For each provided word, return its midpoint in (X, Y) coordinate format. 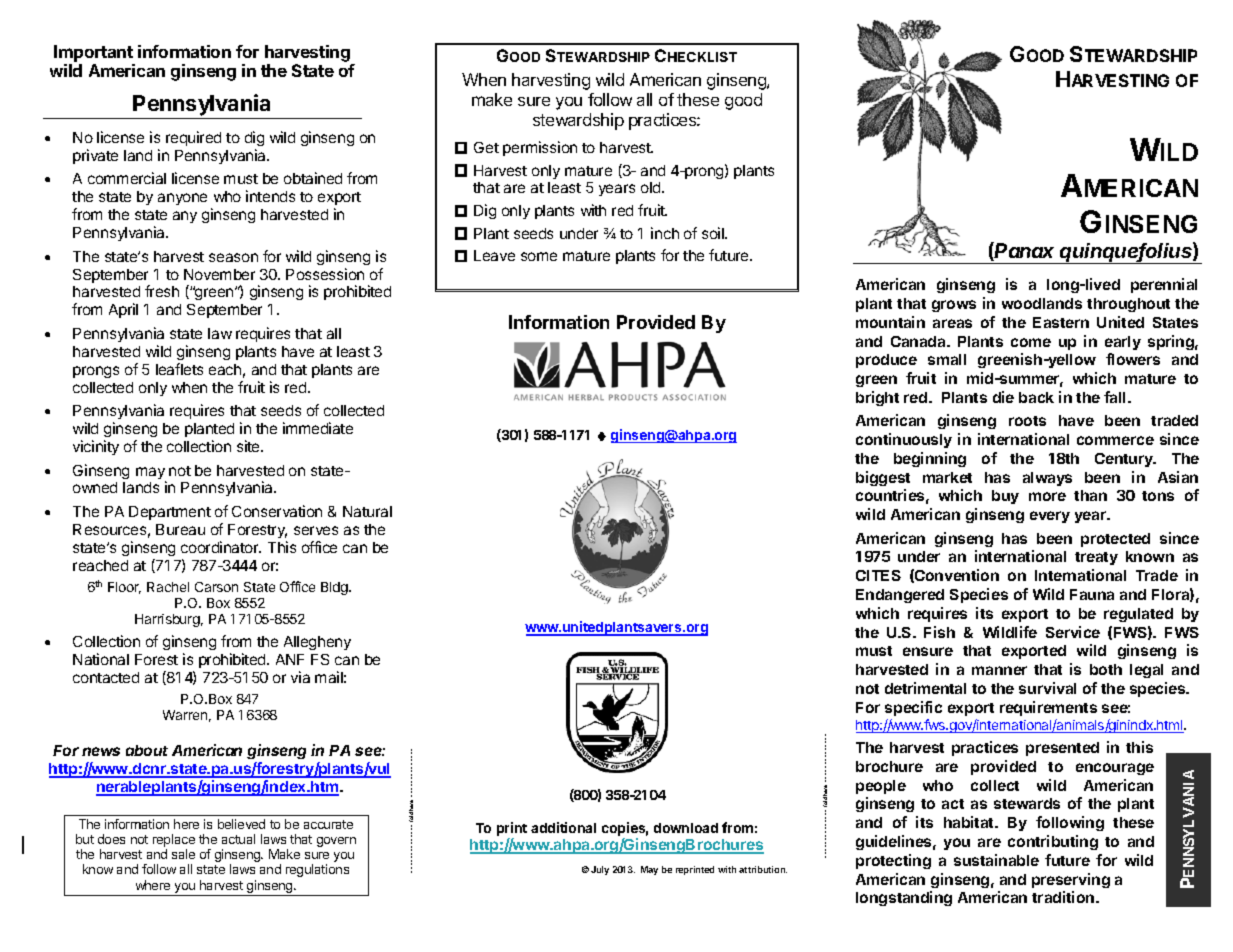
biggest (883, 478)
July (600, 870)
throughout (1128, 305)
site (249, 446)
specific (913, 708)
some (539, 256)
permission (540, 148)
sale (183, 854)
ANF (290, 659)
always (1047, 479)
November (219, 274)
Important (93, 53)
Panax (1024, 250)
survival (1047, 688)
